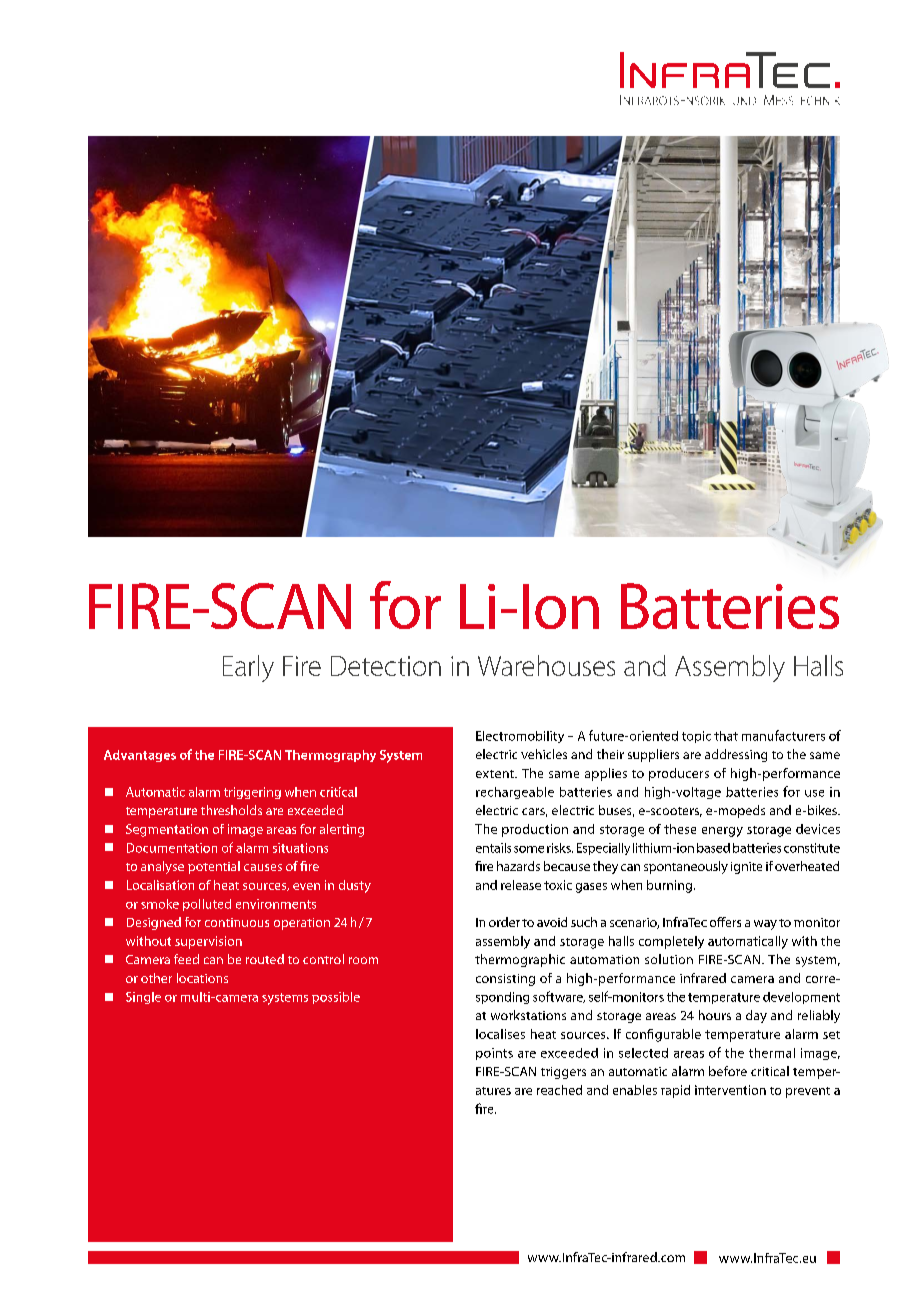  What do you see at coordinates (505, 980) in the screenshot?
I see `consisting` at bounding box center [505, 980].
